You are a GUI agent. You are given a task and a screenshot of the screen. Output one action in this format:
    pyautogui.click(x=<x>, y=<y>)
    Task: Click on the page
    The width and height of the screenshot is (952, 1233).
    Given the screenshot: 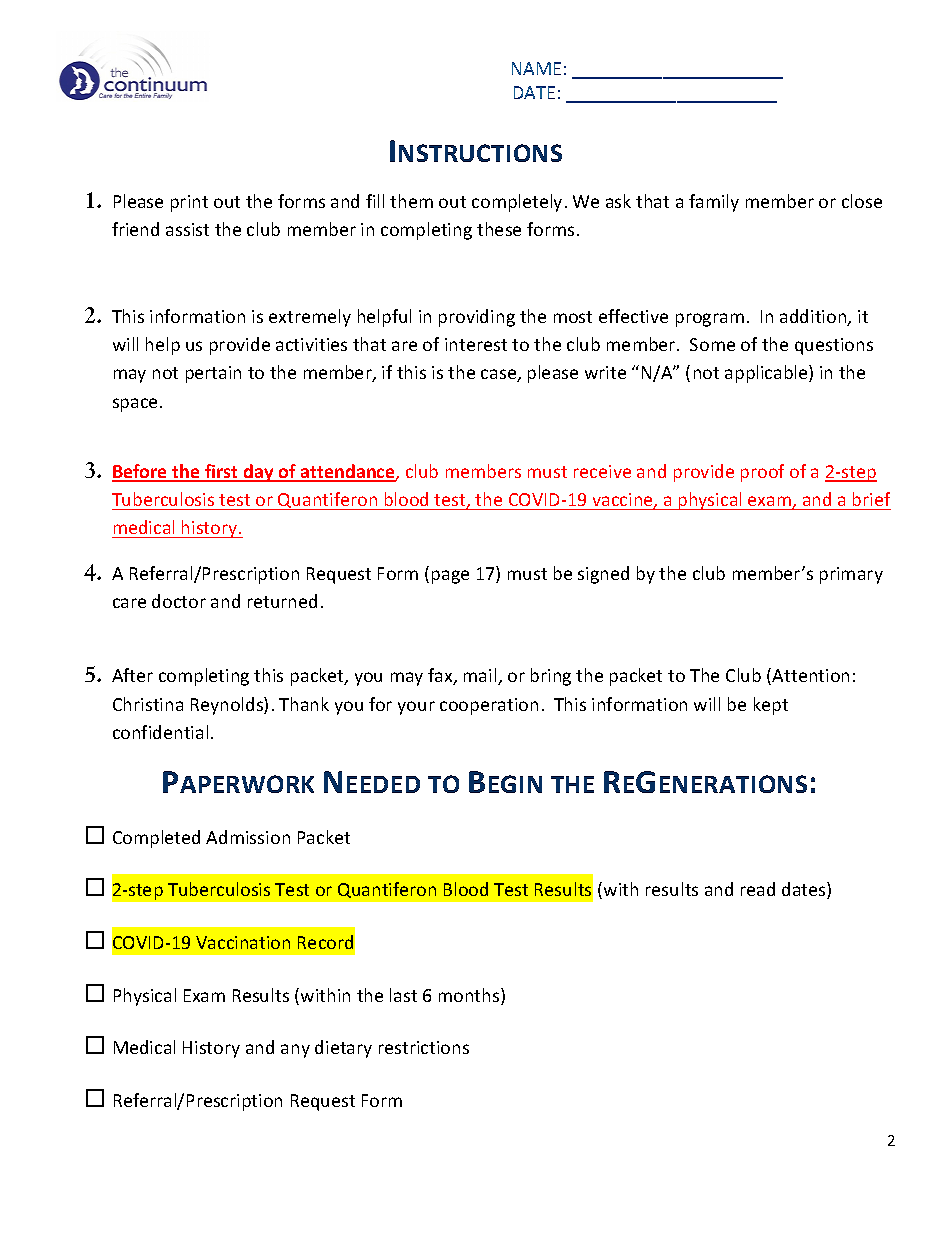 What is the action you would take?
    pyautogui.click(x=450, y=577)
